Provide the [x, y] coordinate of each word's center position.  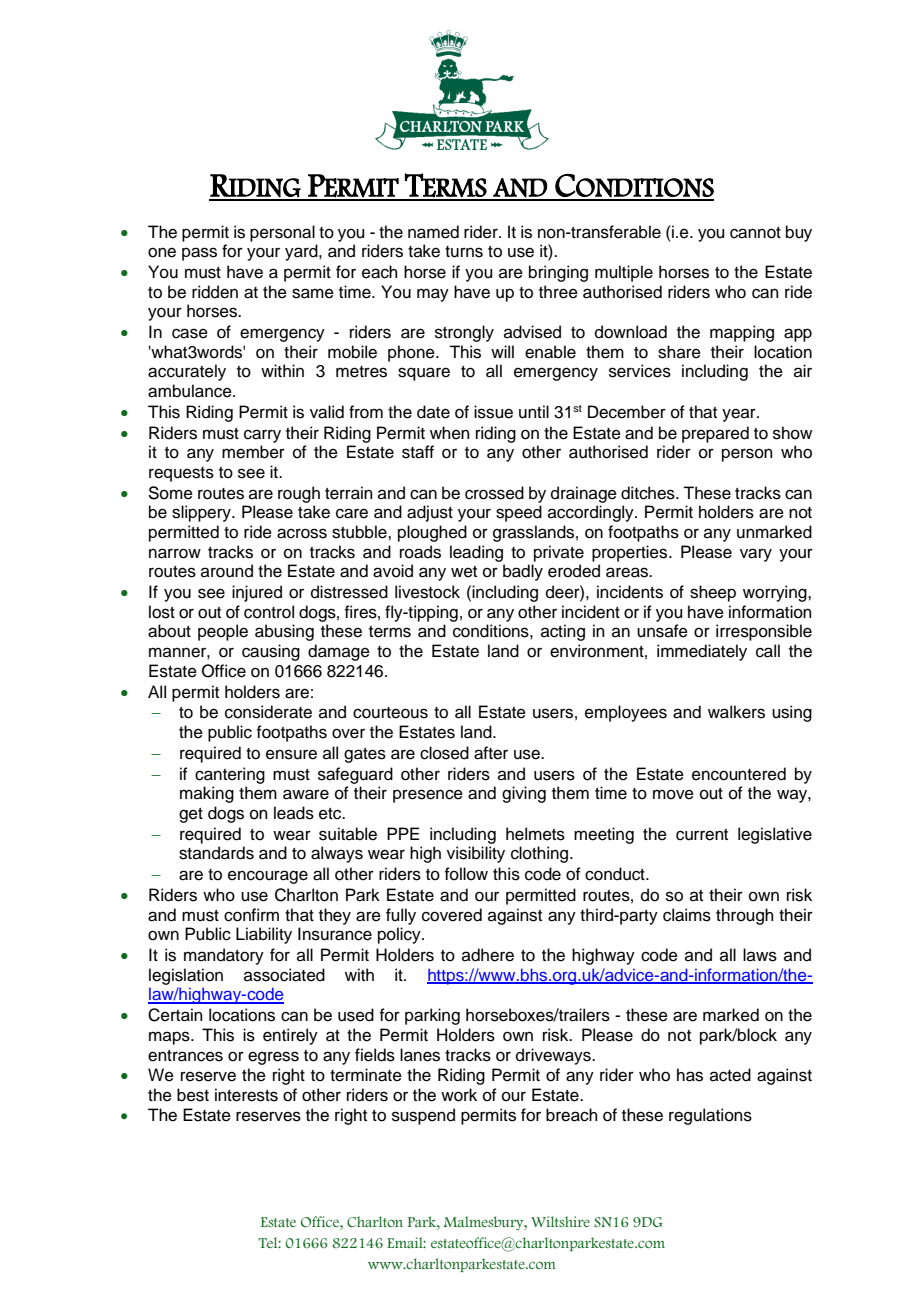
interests [246, 1095]
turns [464, 252]
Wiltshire [560, 1221]
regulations [710, 1116]
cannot [755, 233]
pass [199, 254]
